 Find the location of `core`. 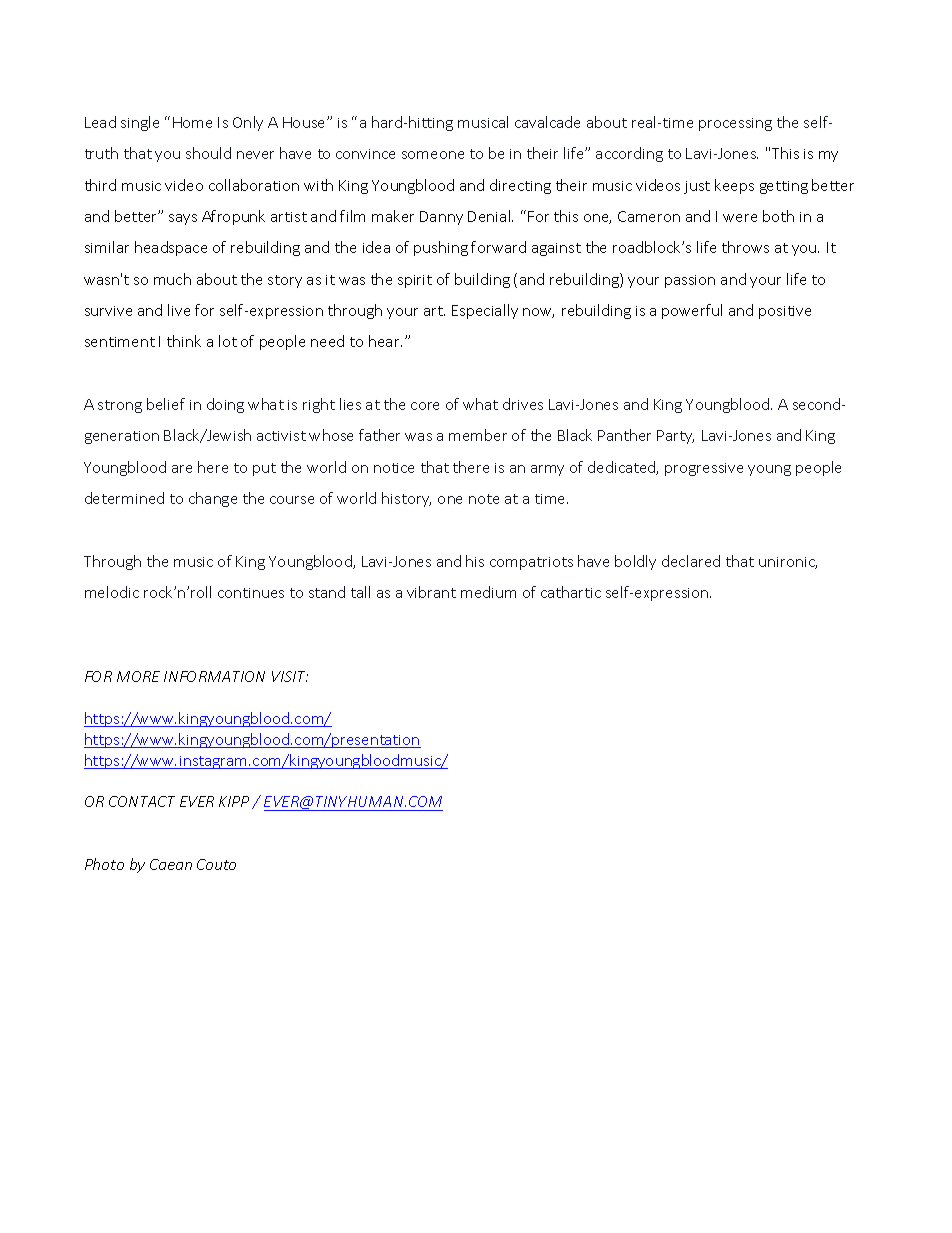

core is located at coordinates (425, 406).
